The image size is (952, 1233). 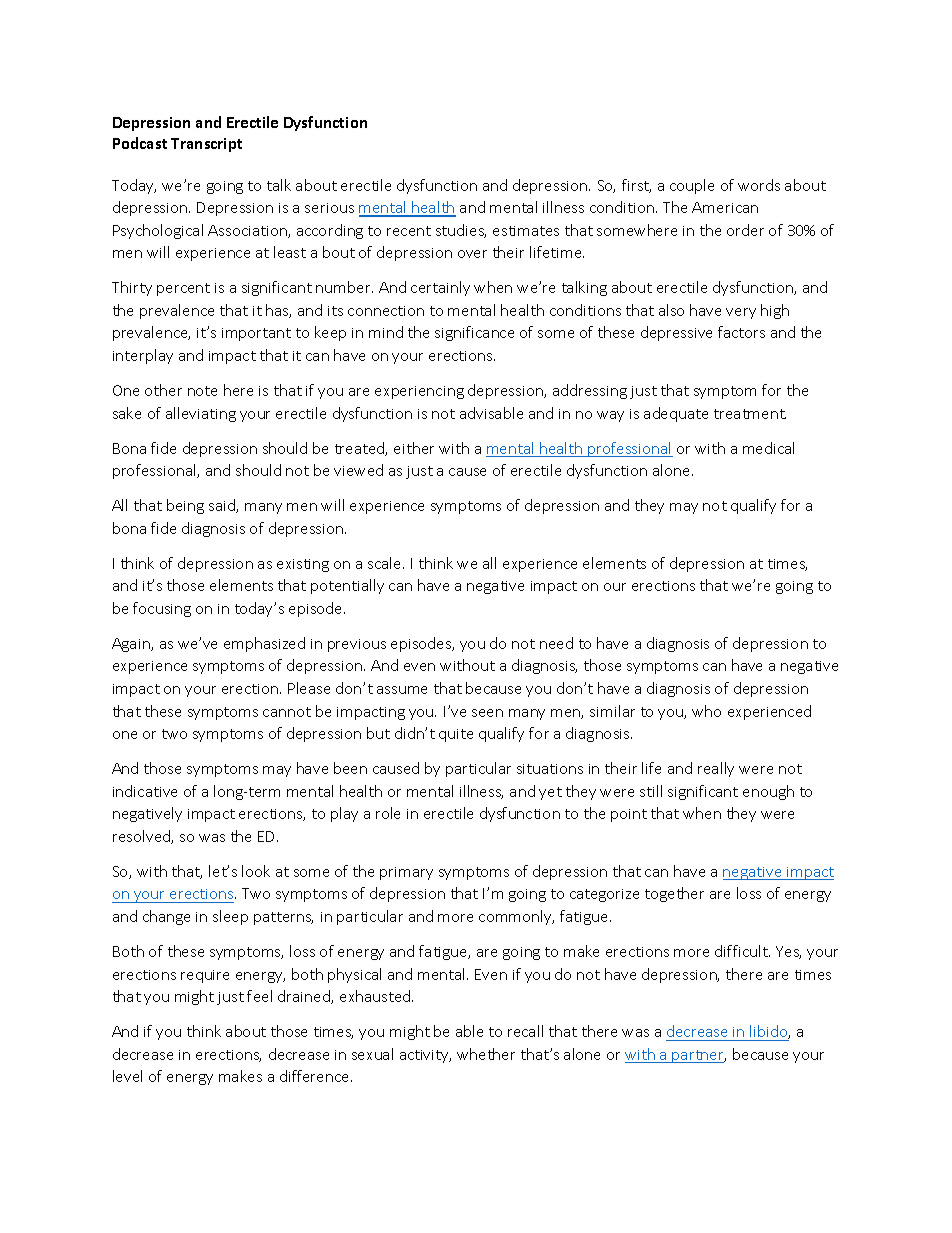 I want to click on who, so click(x=706, y=711).
